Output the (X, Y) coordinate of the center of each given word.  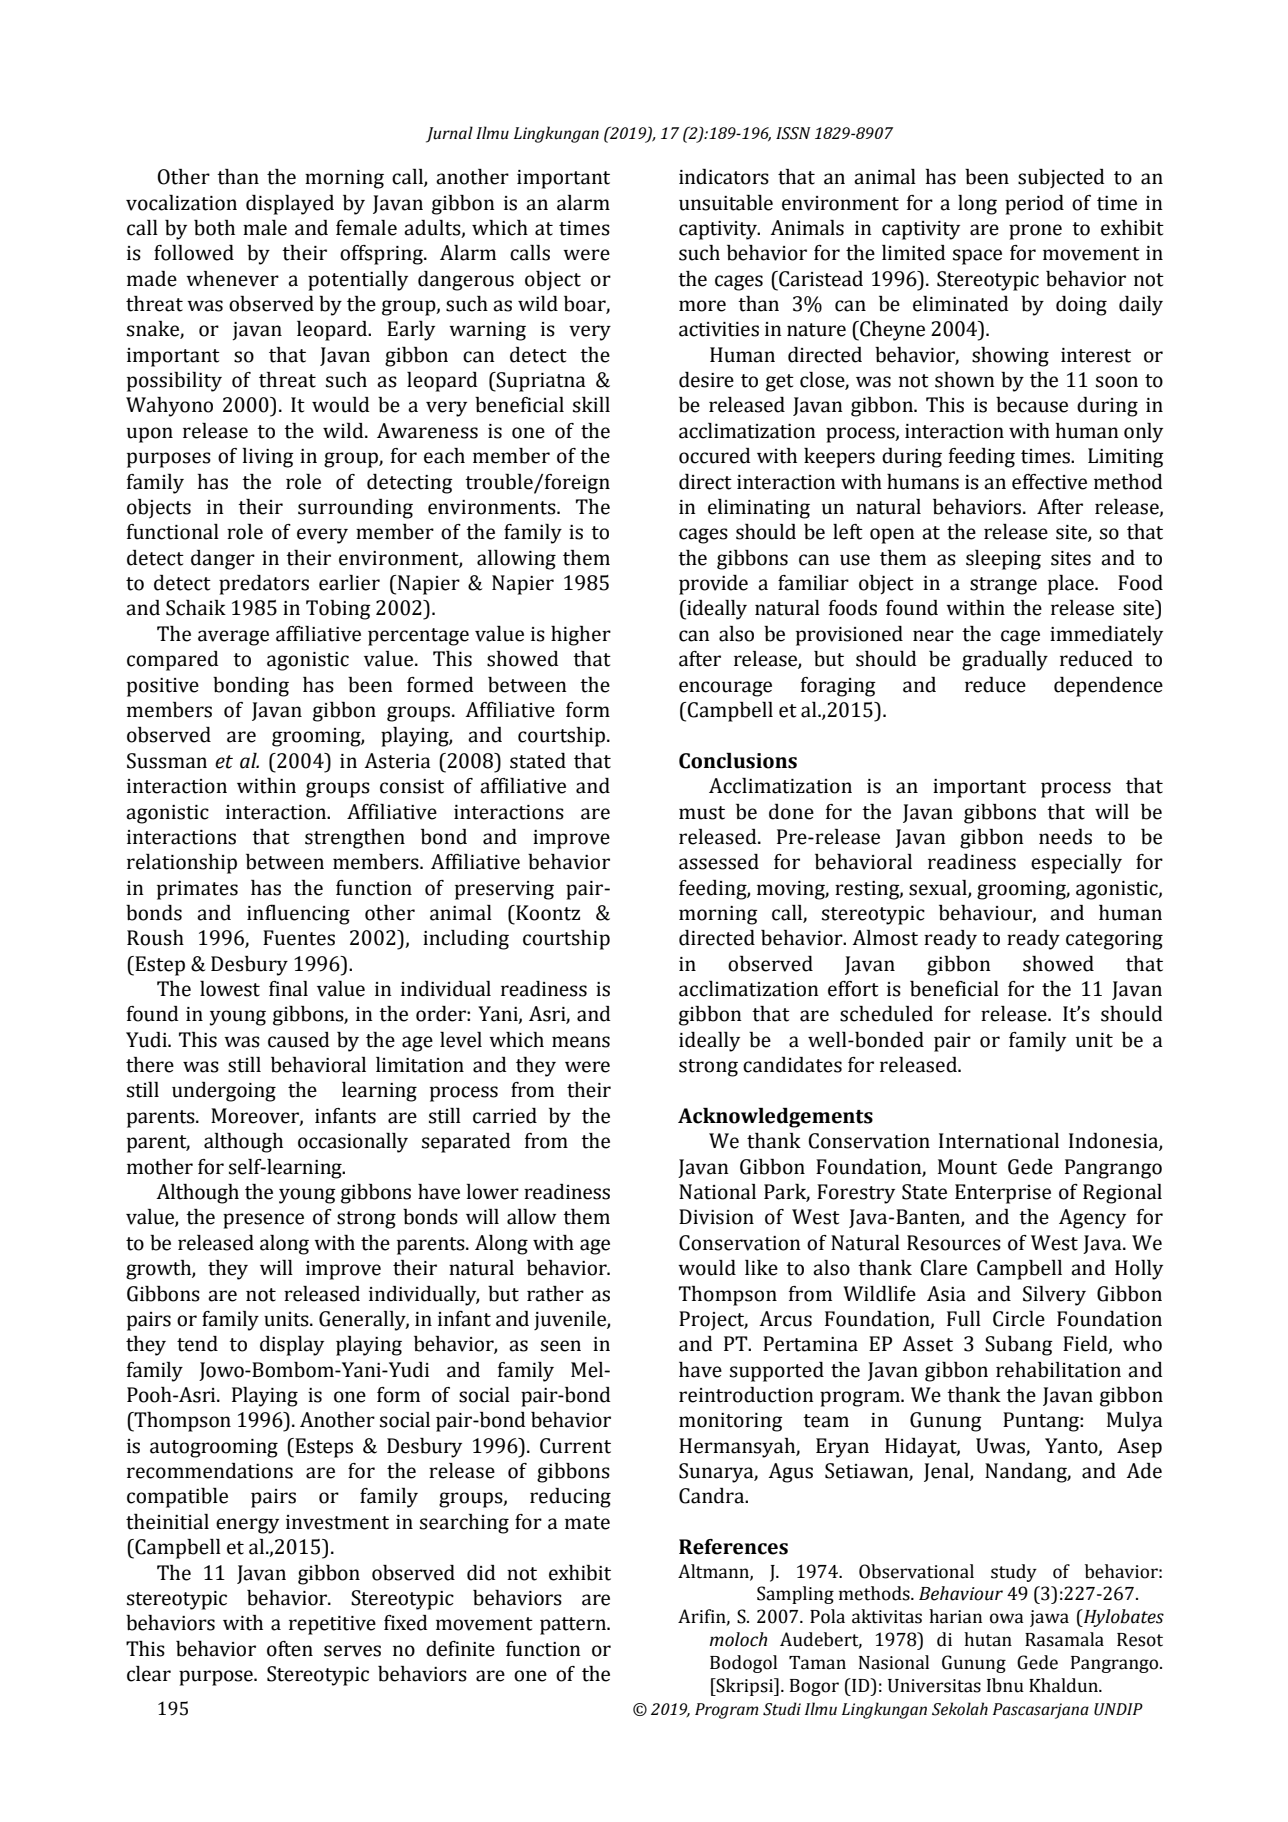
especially (1076, 864)
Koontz (547, 913)
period (1034, 205)
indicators (724, 177)
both (214, 228)
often (290, 1649)
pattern (574, 1626)
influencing (298, 914)
